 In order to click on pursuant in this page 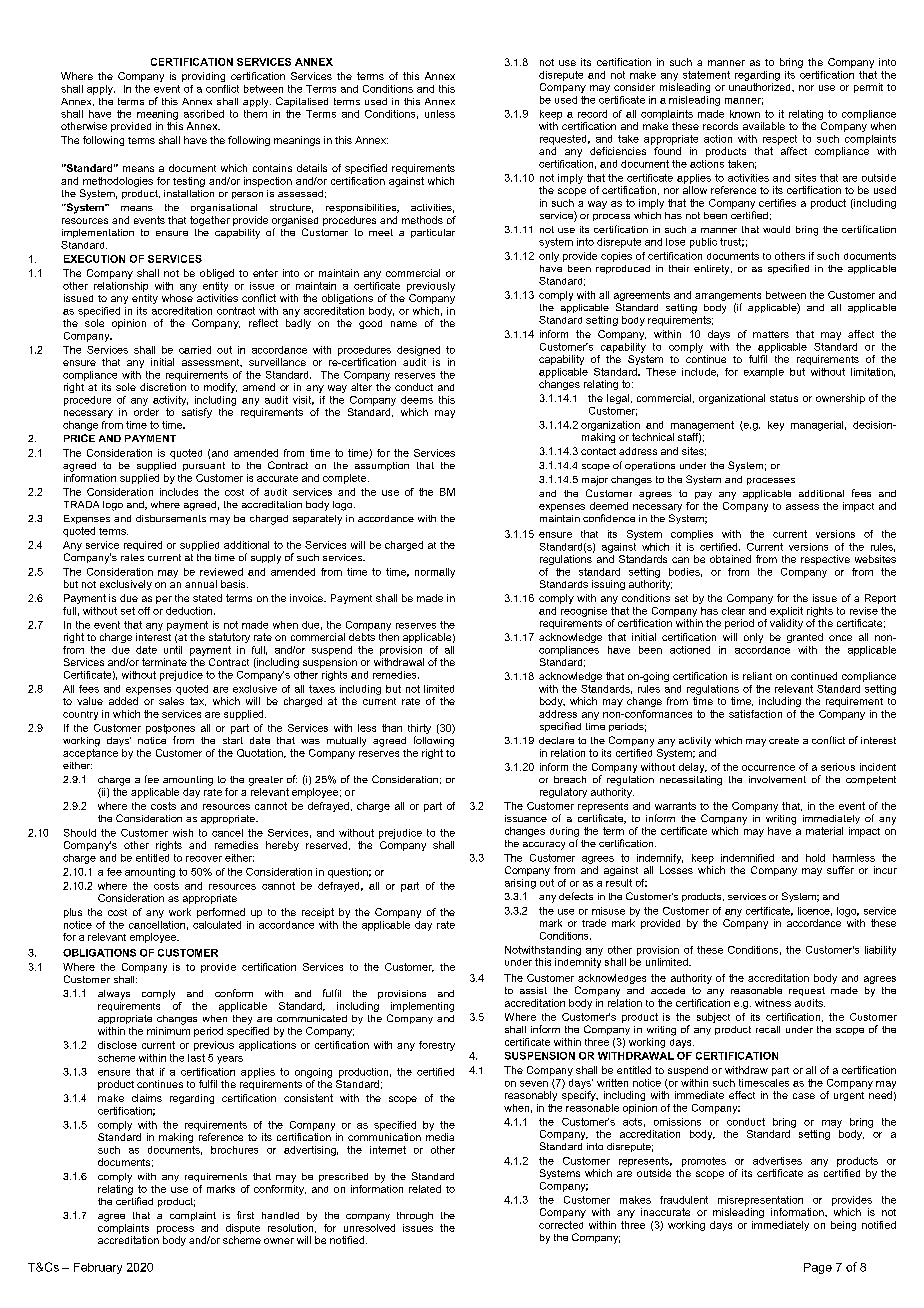, I will do `click(204, 466)`.
